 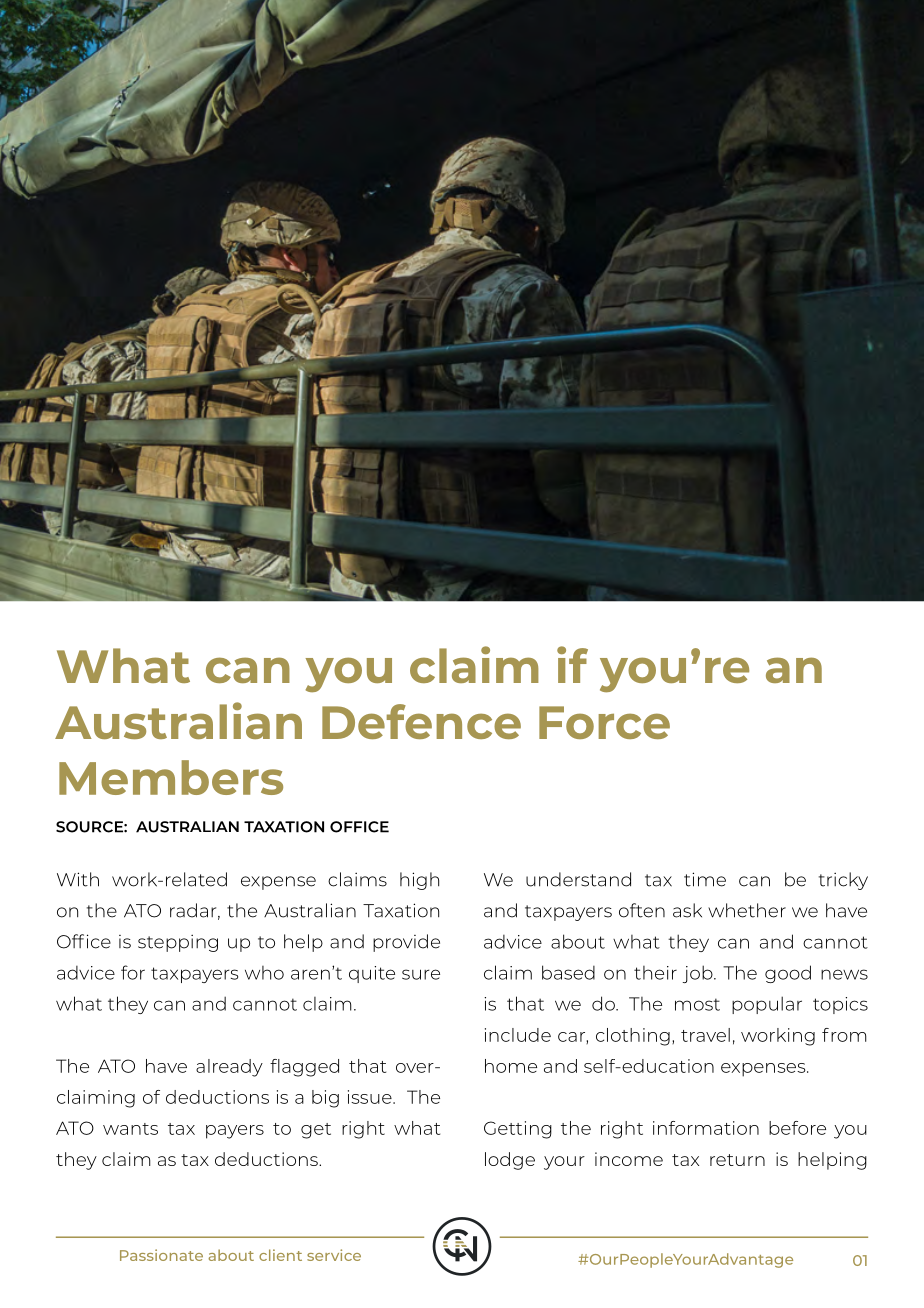 What do you see at coordinates (264, 973) in the screenshot?
I see `who` at bounding box center [264, 973].
